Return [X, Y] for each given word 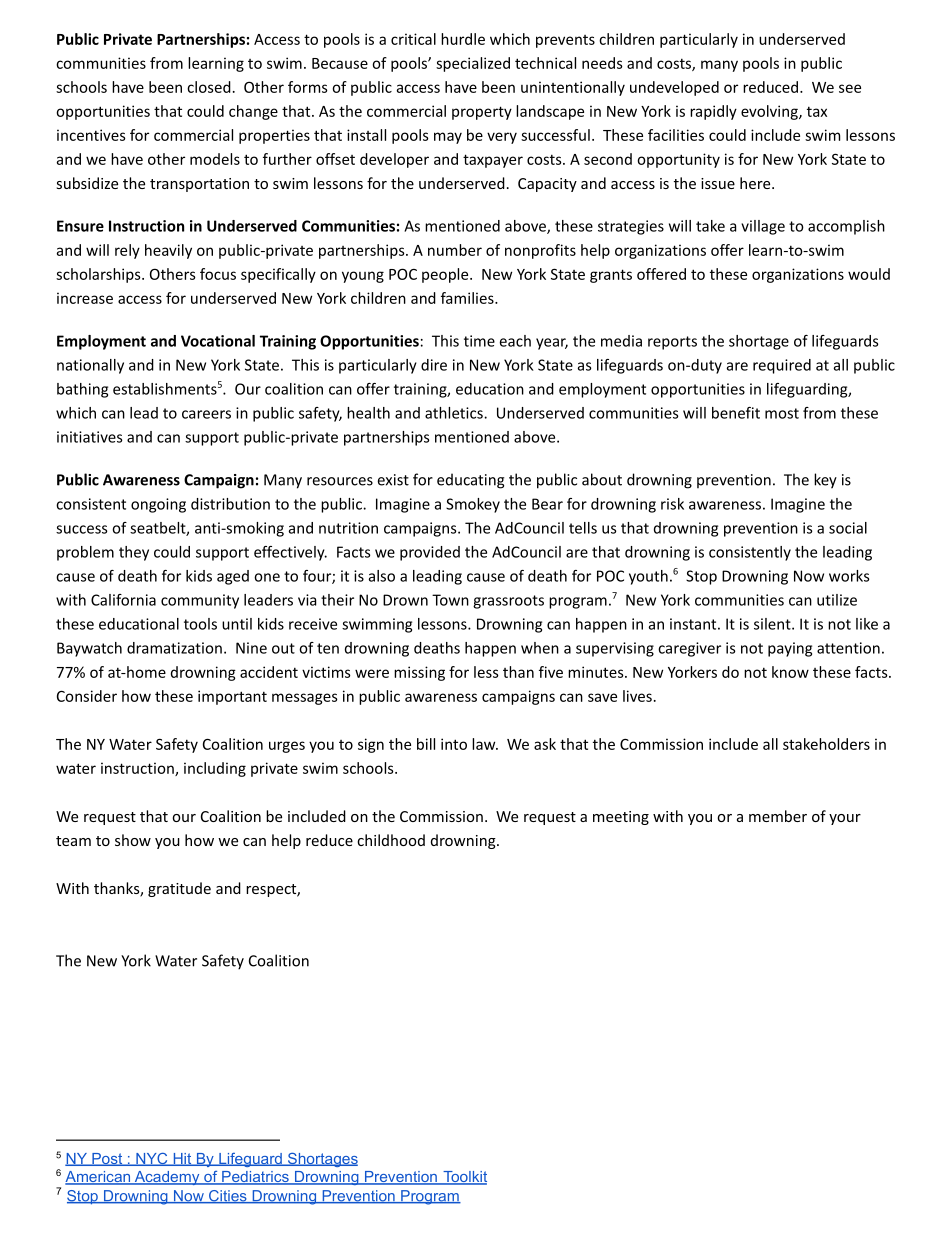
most [782, 413]
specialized [473, 64]
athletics [455, 413]
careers [206, 414]
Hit [182, 1159]
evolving [770, 112]
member [778, 816]
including [215, 769]
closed [209, 87]
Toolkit [464, 1178]
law [485, 744]
